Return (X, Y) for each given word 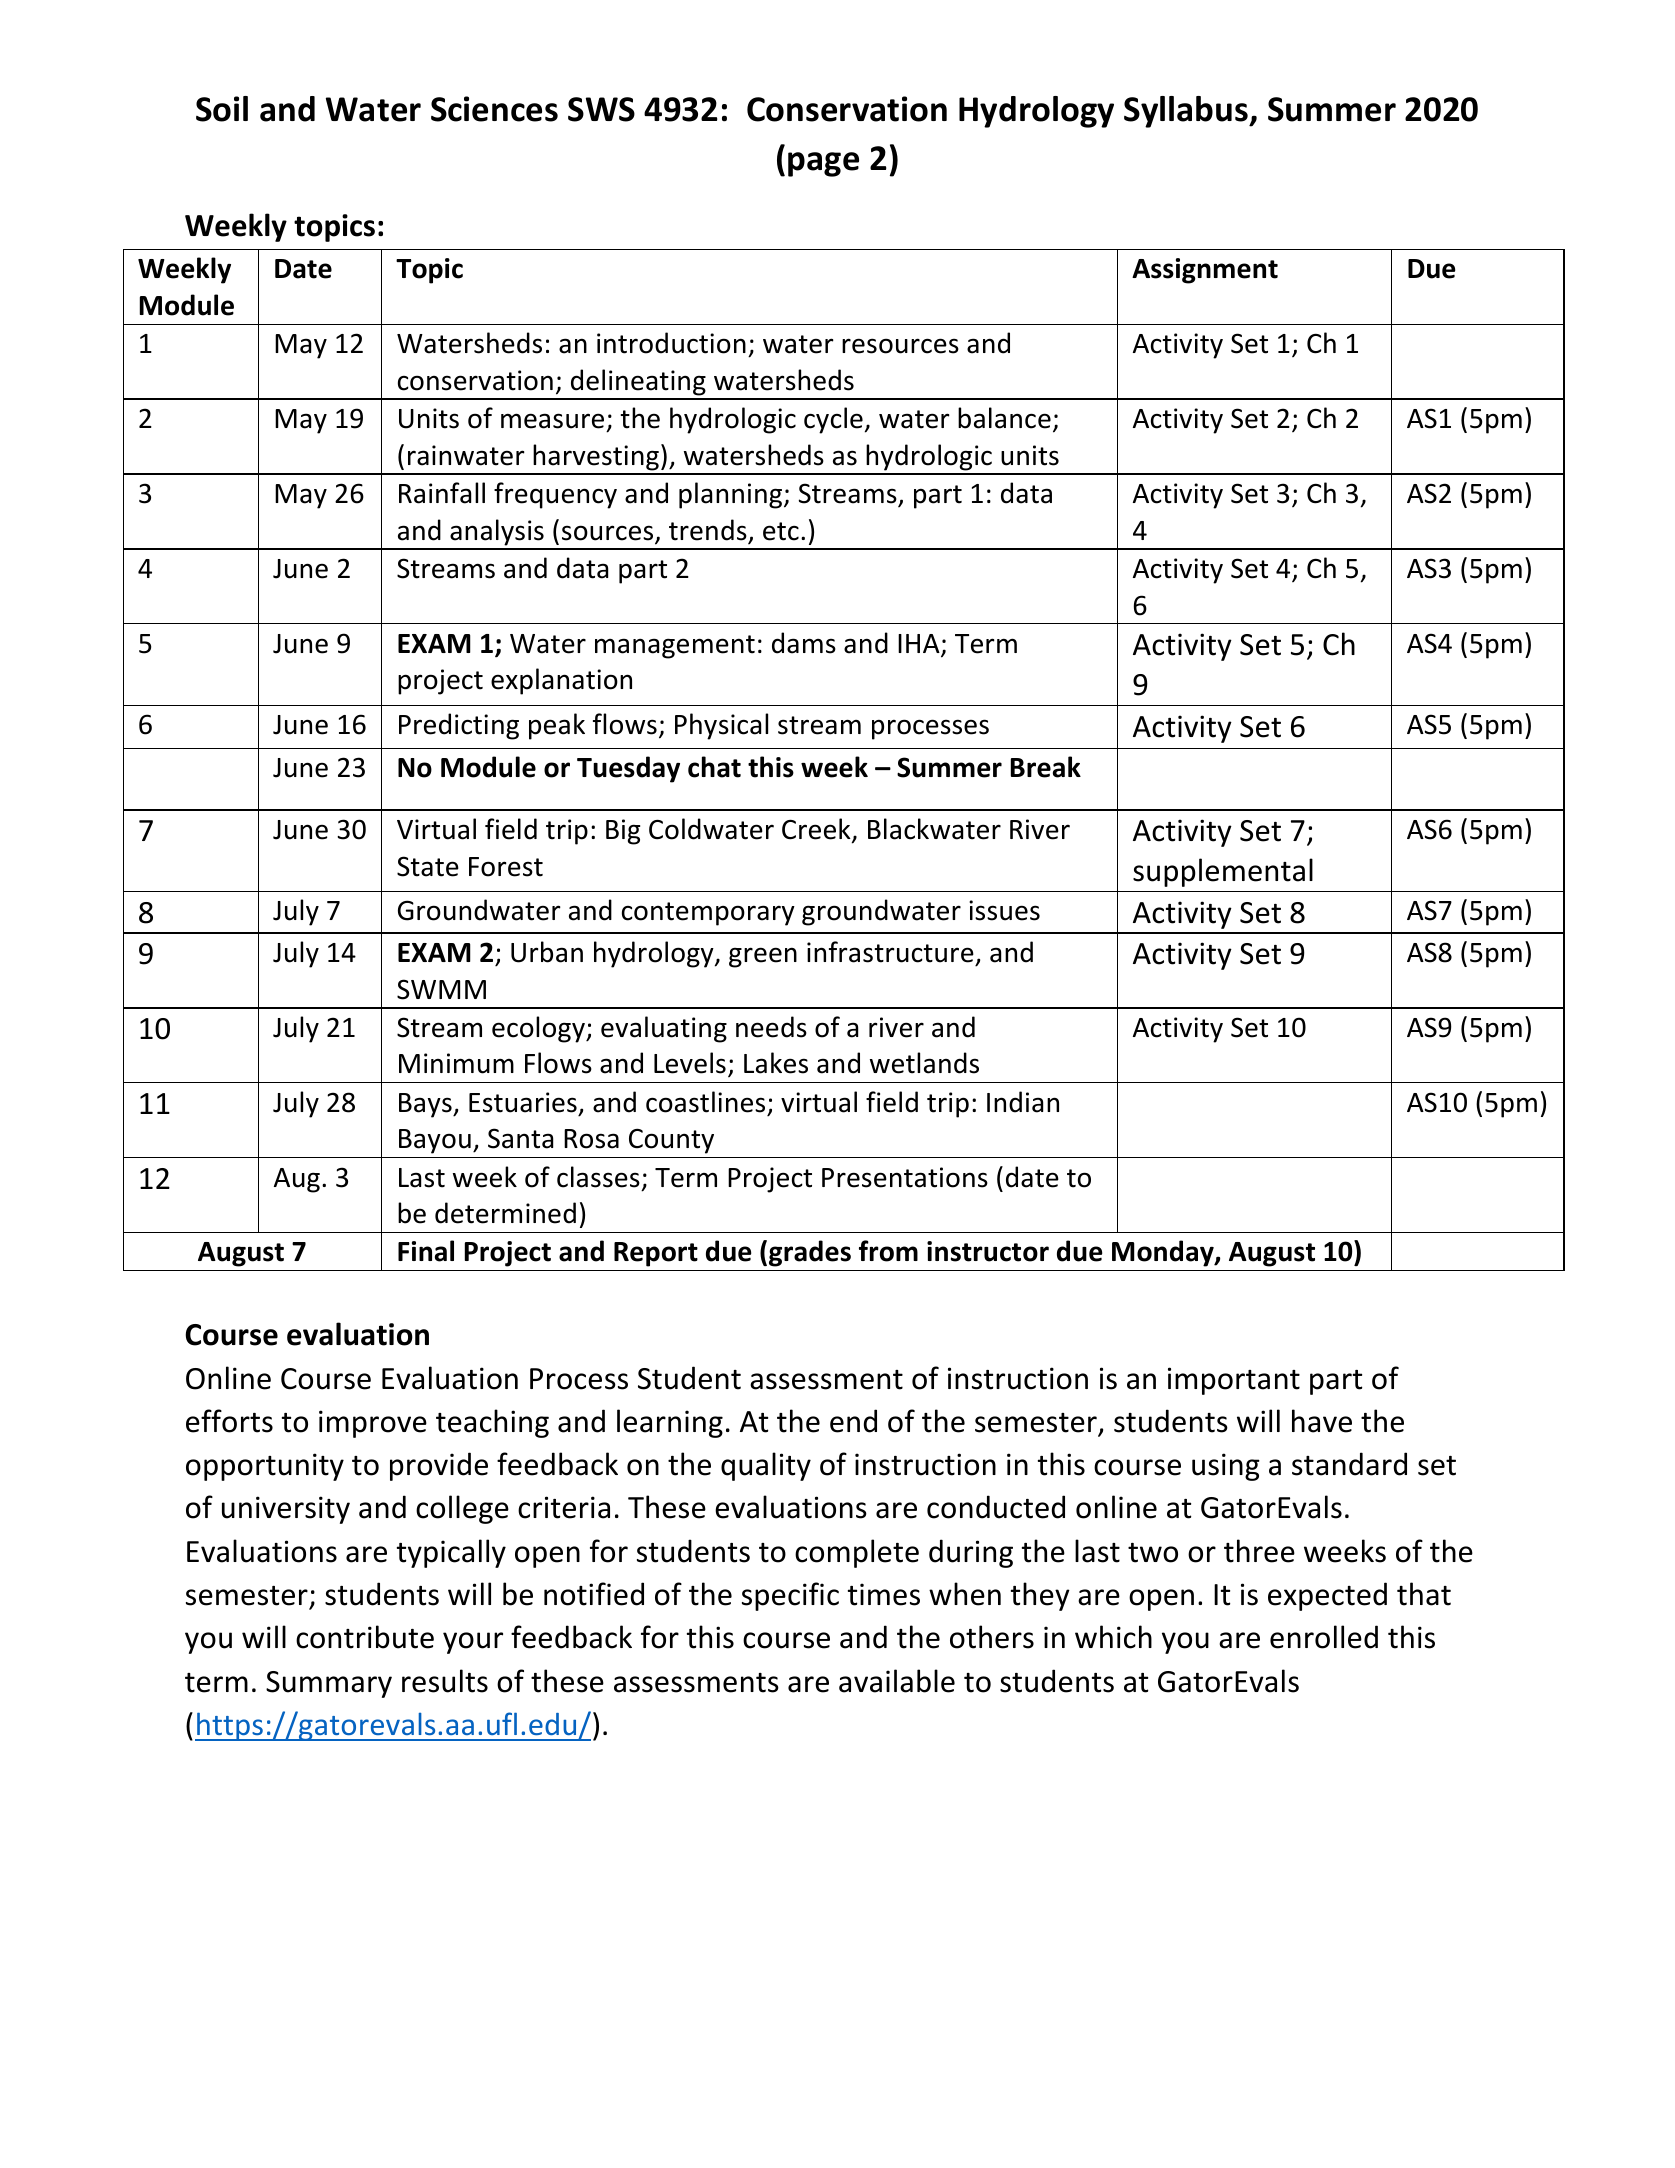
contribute (365, 1637)
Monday (1164, 1253)
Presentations (905, 1177)
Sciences (494, 109)
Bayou (435, 1141)
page (823, 164)
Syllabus (1187, 112)
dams (804, 643)
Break (1046, 767)
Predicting (459, 726)
